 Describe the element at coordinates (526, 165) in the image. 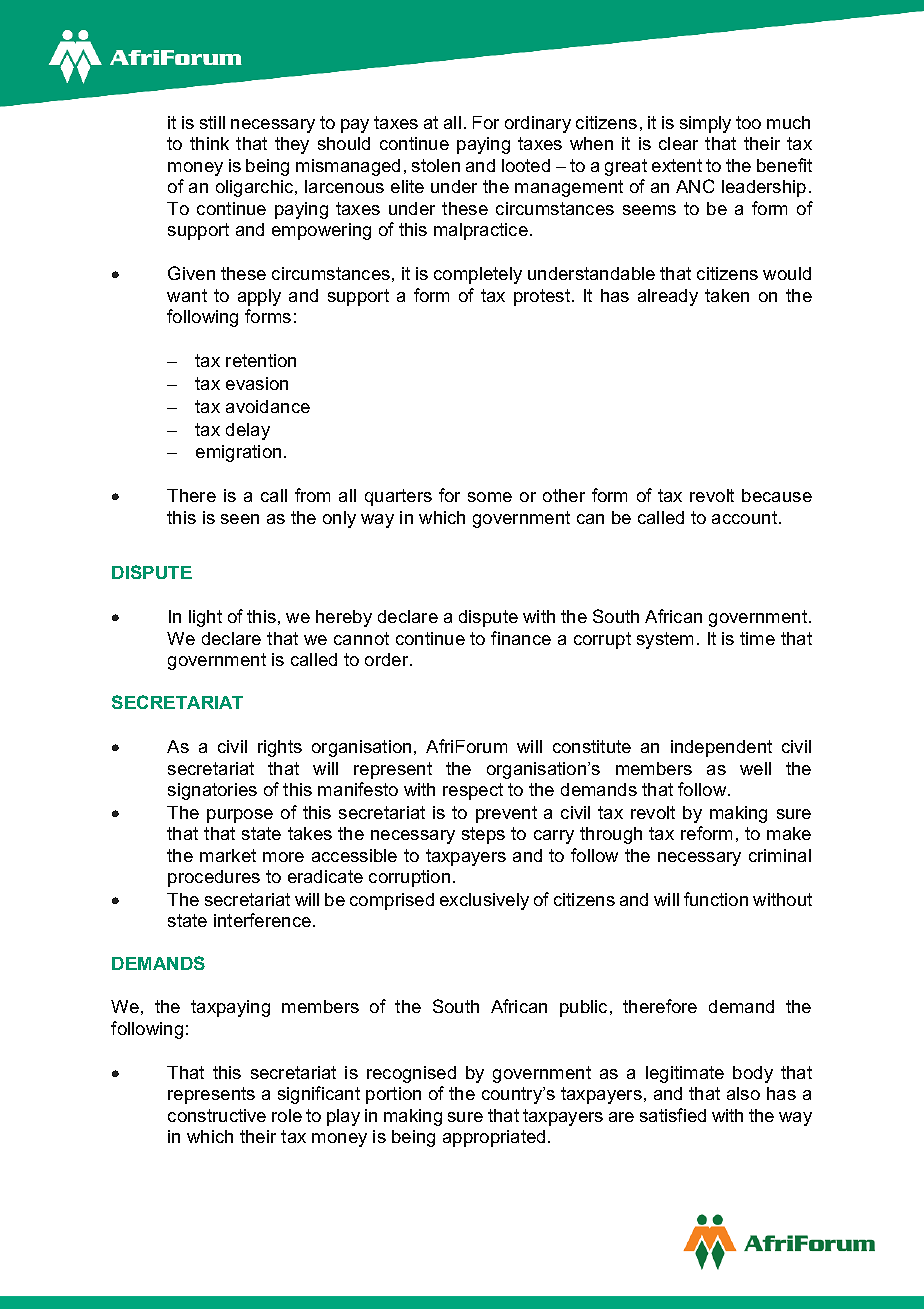

I see `looted` at that location.
